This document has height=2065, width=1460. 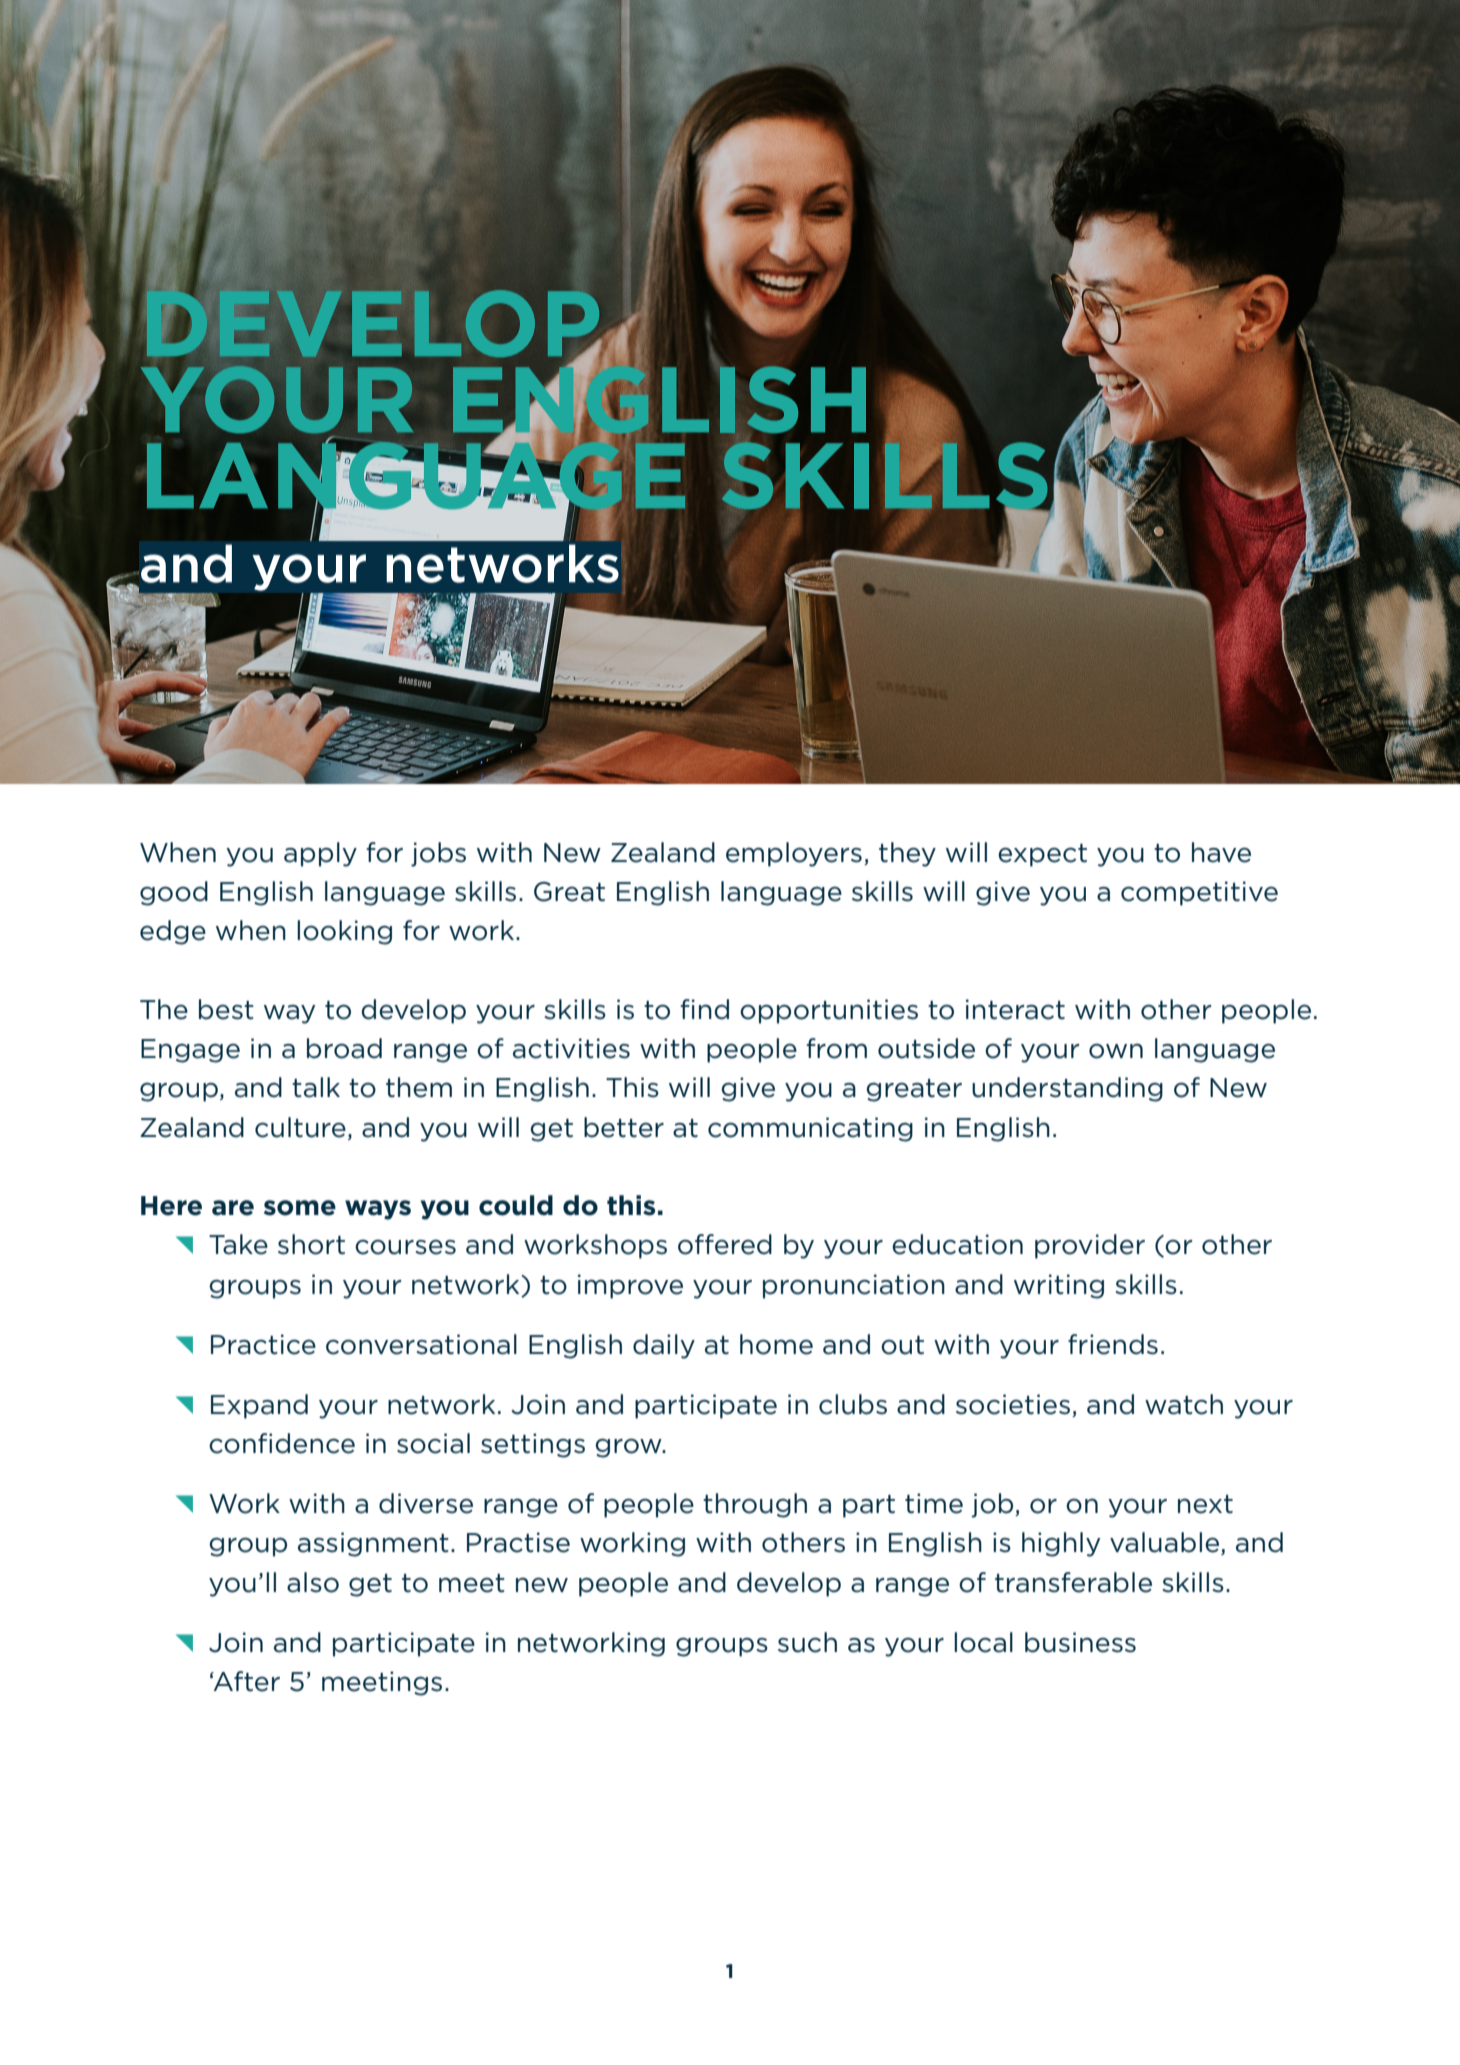 I want to click on short, so click(x=311, y=1244).
